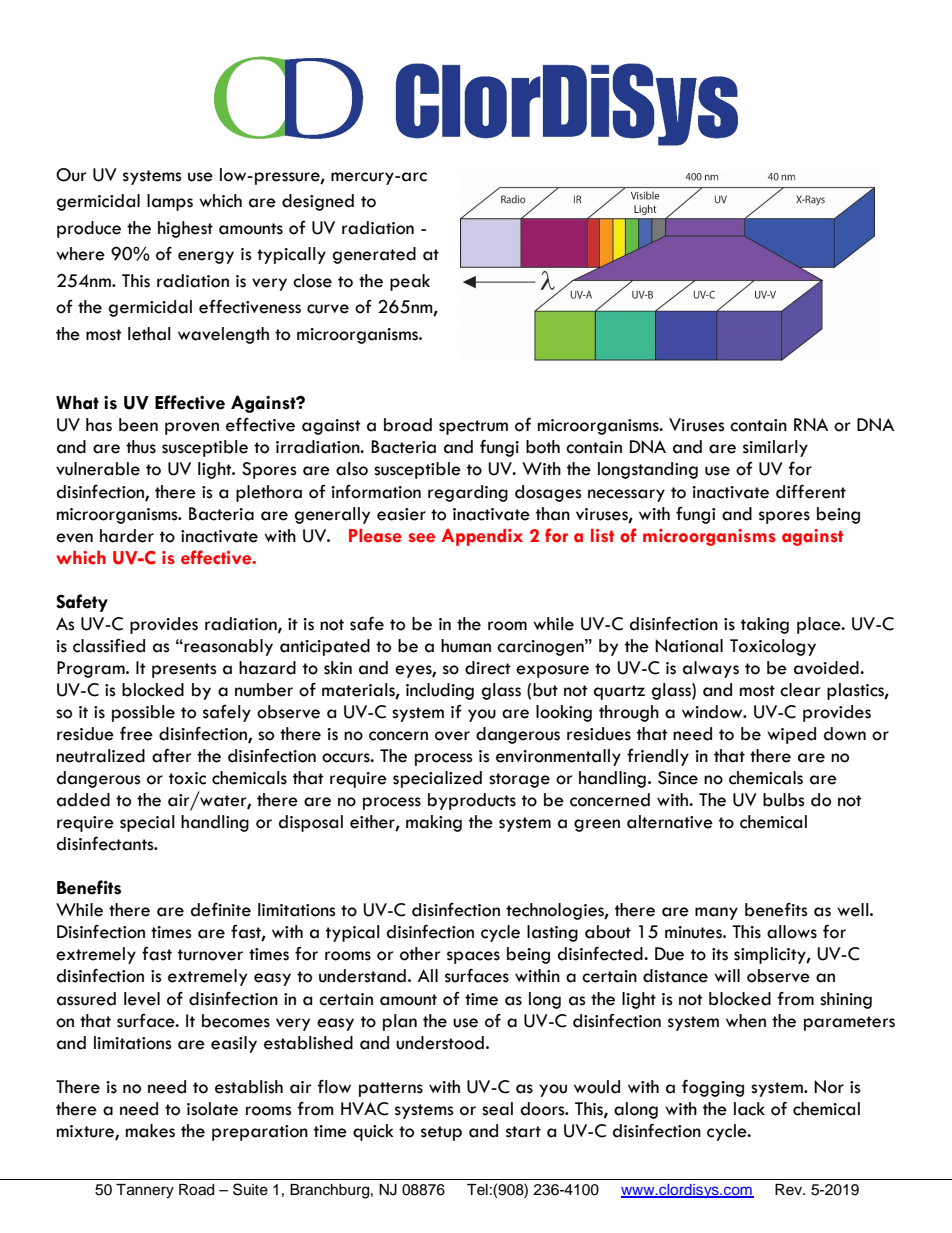 This screenshot has width=952, height=1233. I want to click on setup, so click(441, 1133).
